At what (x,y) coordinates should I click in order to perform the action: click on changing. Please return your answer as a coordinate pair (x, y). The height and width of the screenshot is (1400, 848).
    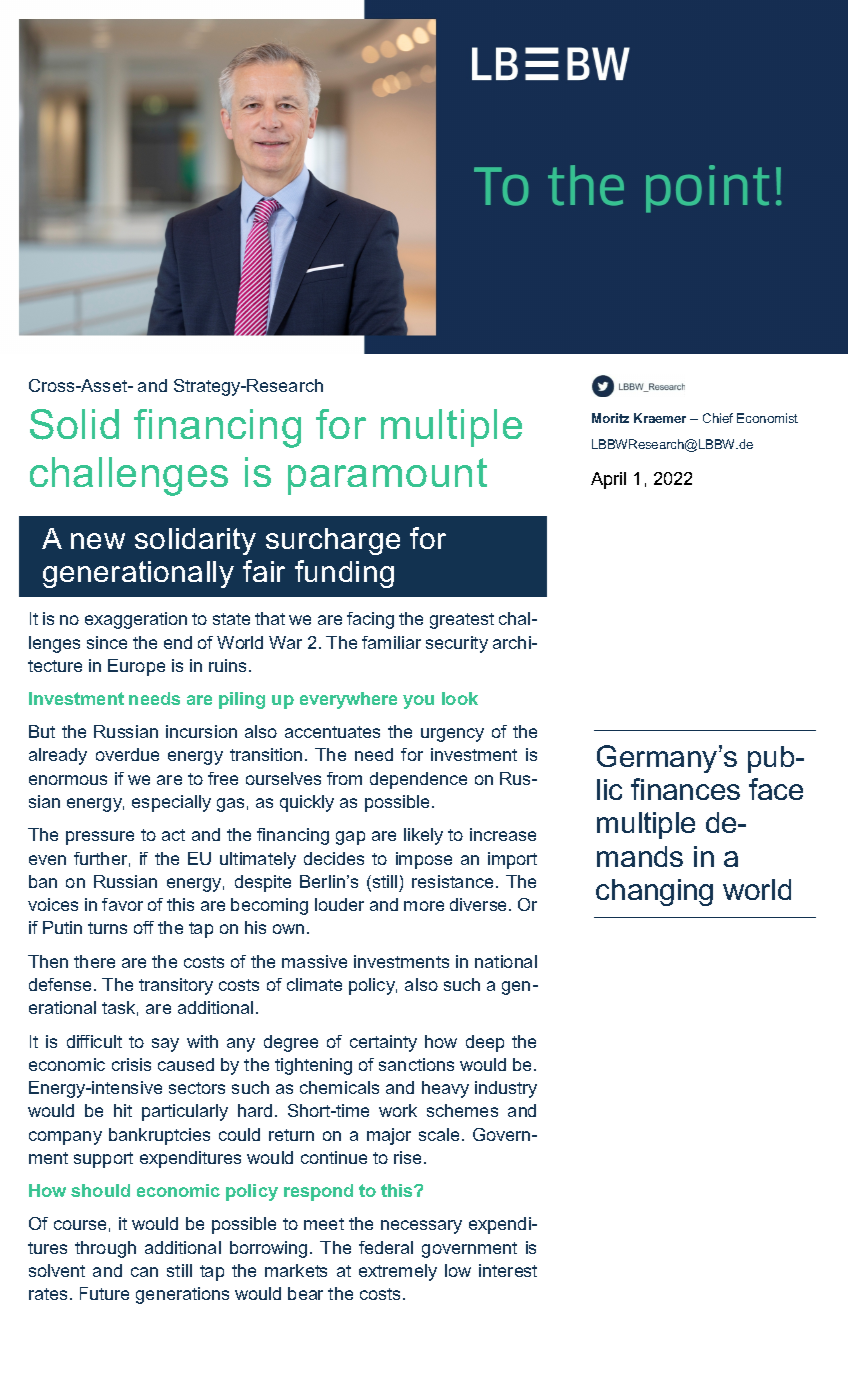
    Looking at the image, I should click on (654, 892).
